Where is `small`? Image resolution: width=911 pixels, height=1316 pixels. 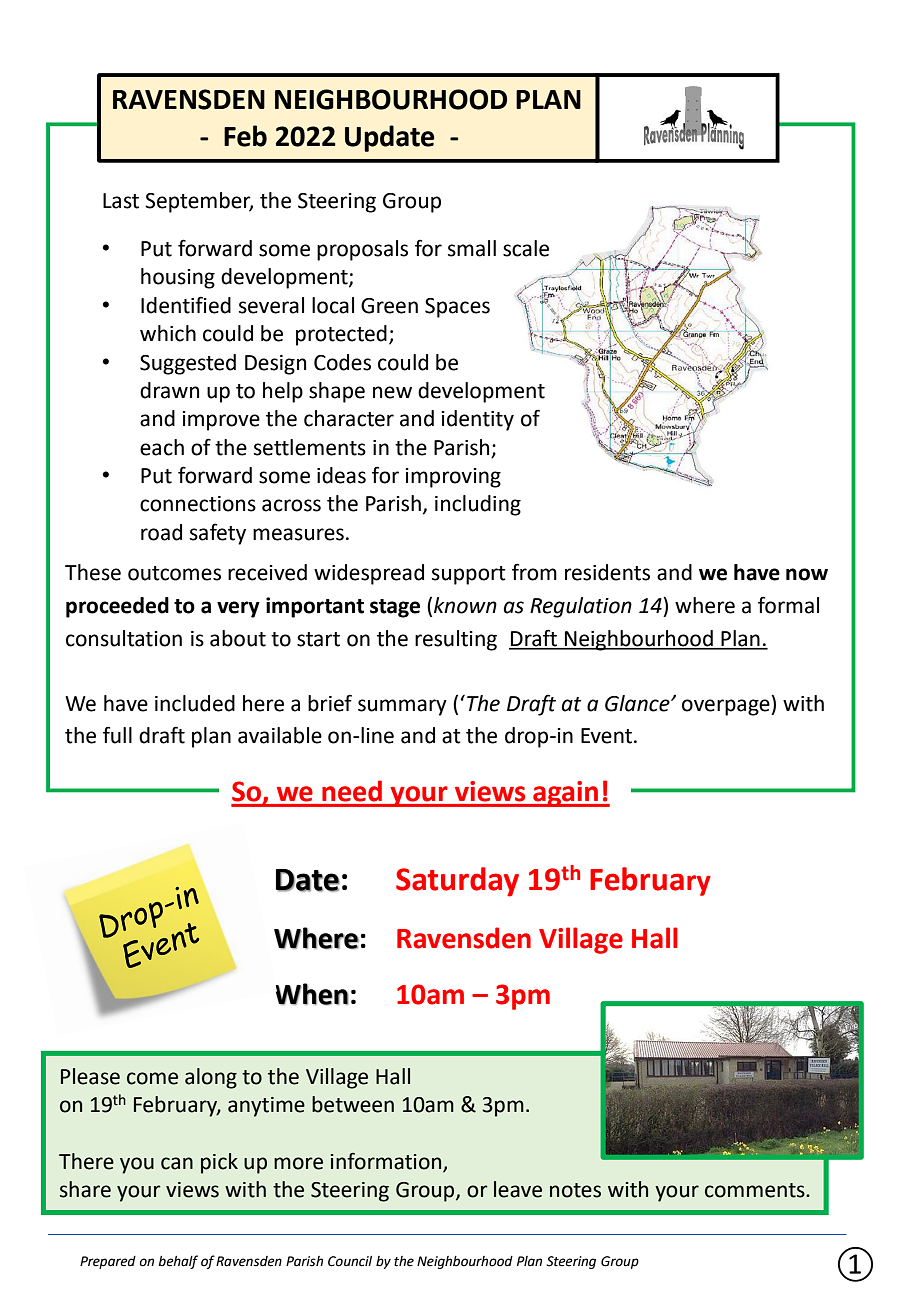 small is located at coordinates (472, 248).
